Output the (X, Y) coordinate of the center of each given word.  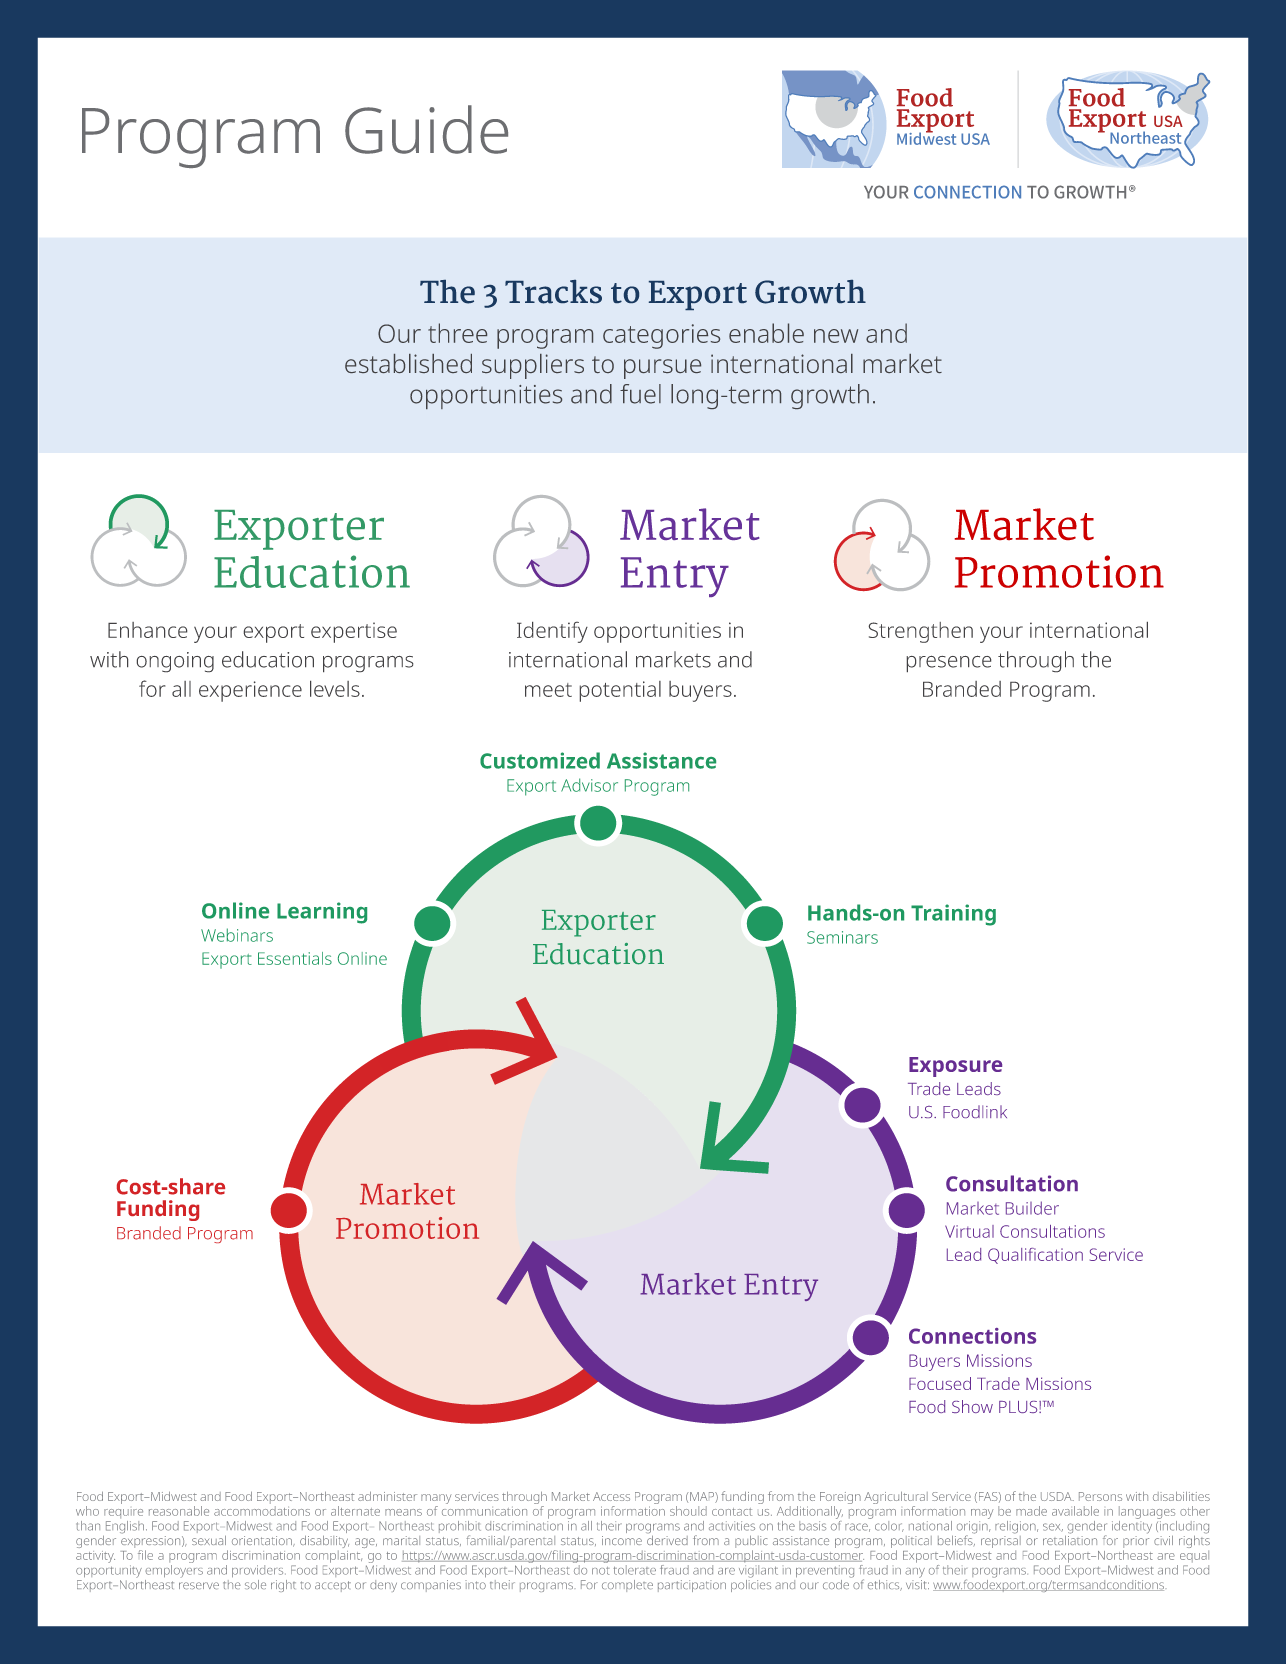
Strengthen (921, 632)
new (836, 336)
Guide (426, 129)
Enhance (147, 630)
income (622, 1540)
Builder (1032, 1208)
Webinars (237, 935)
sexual (209, 1540)
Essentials (295, 958)
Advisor (589, 785)
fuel (640, 394)
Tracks (553, 292)
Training (953, 915)
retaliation (1070, 1539)
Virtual (969, 1231)
